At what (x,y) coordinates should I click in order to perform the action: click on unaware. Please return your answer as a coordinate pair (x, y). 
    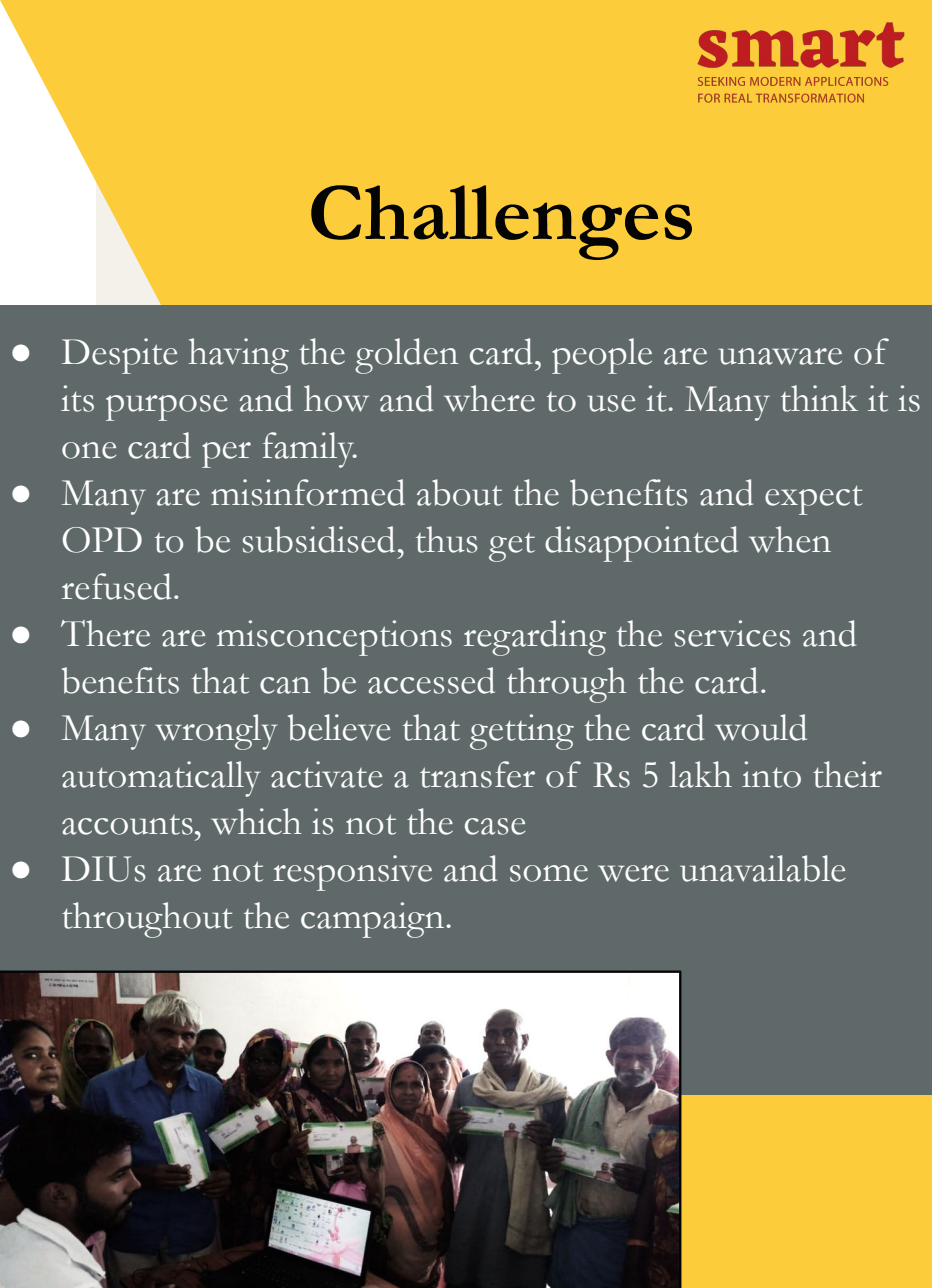
    Looking at the image, I should click on (780, 356).
